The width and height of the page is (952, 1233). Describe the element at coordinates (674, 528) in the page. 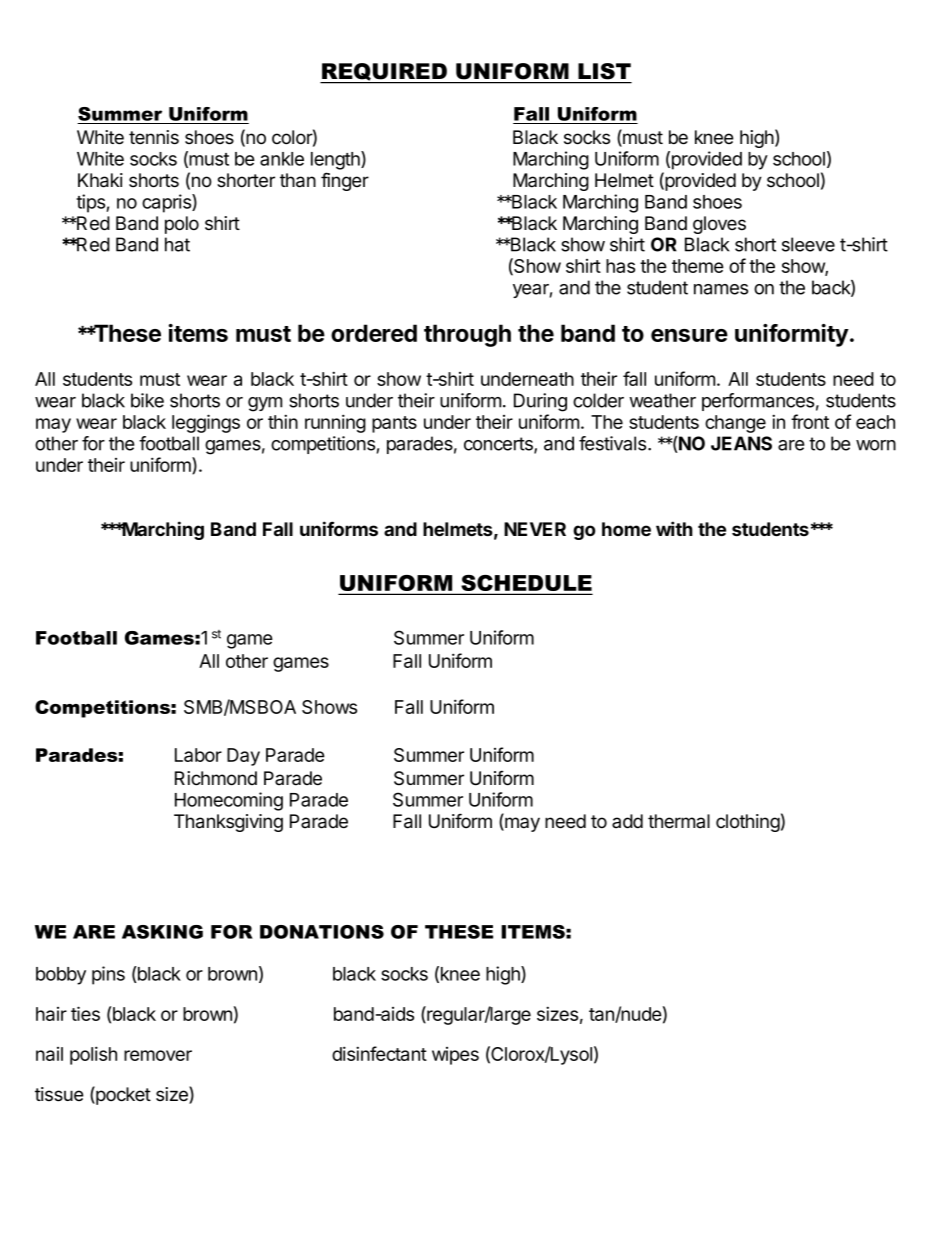

I see `with` at that location.
